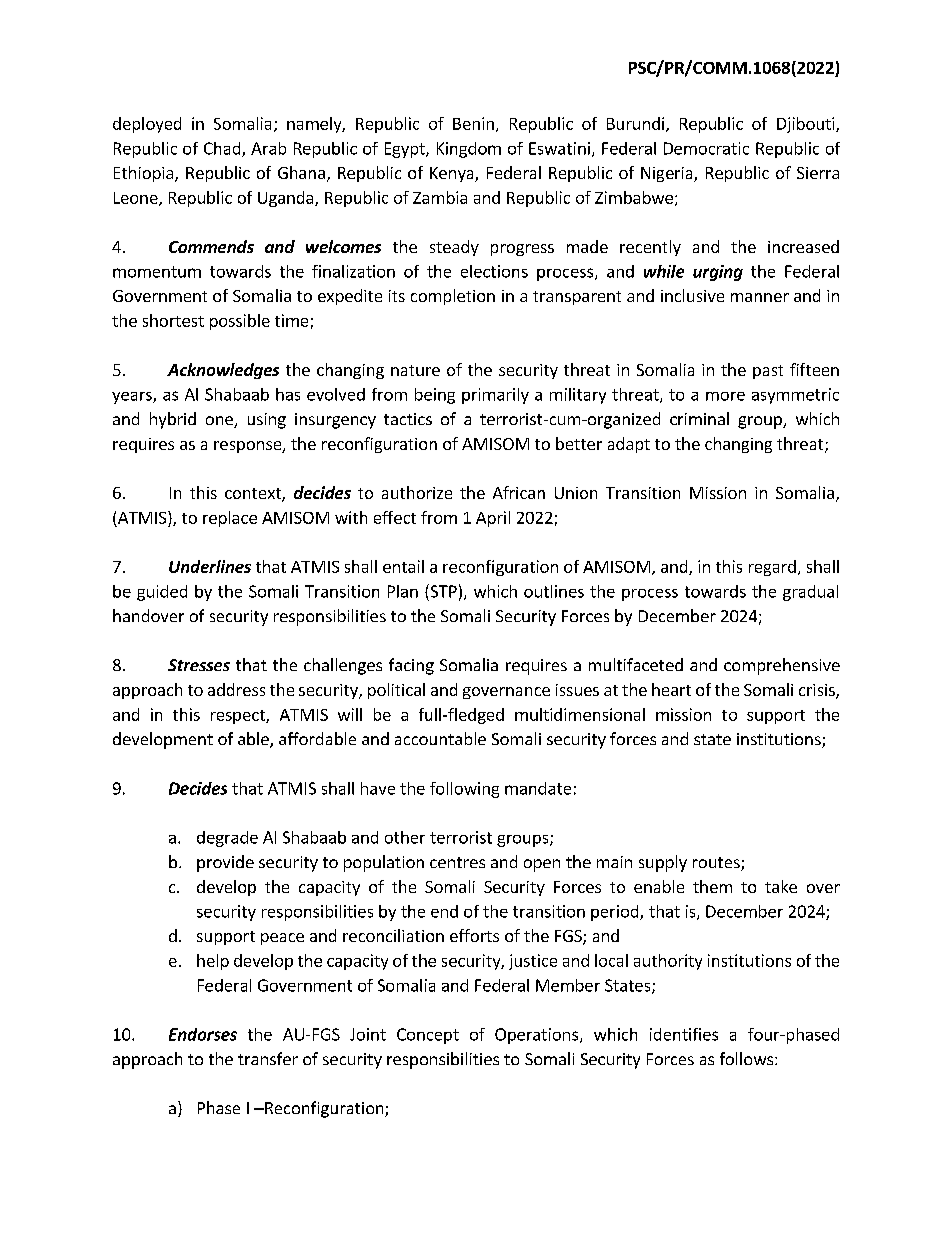 The height and width of the screenshot is (1233, 952). I want to click on hybrid, so click(173, 420).
